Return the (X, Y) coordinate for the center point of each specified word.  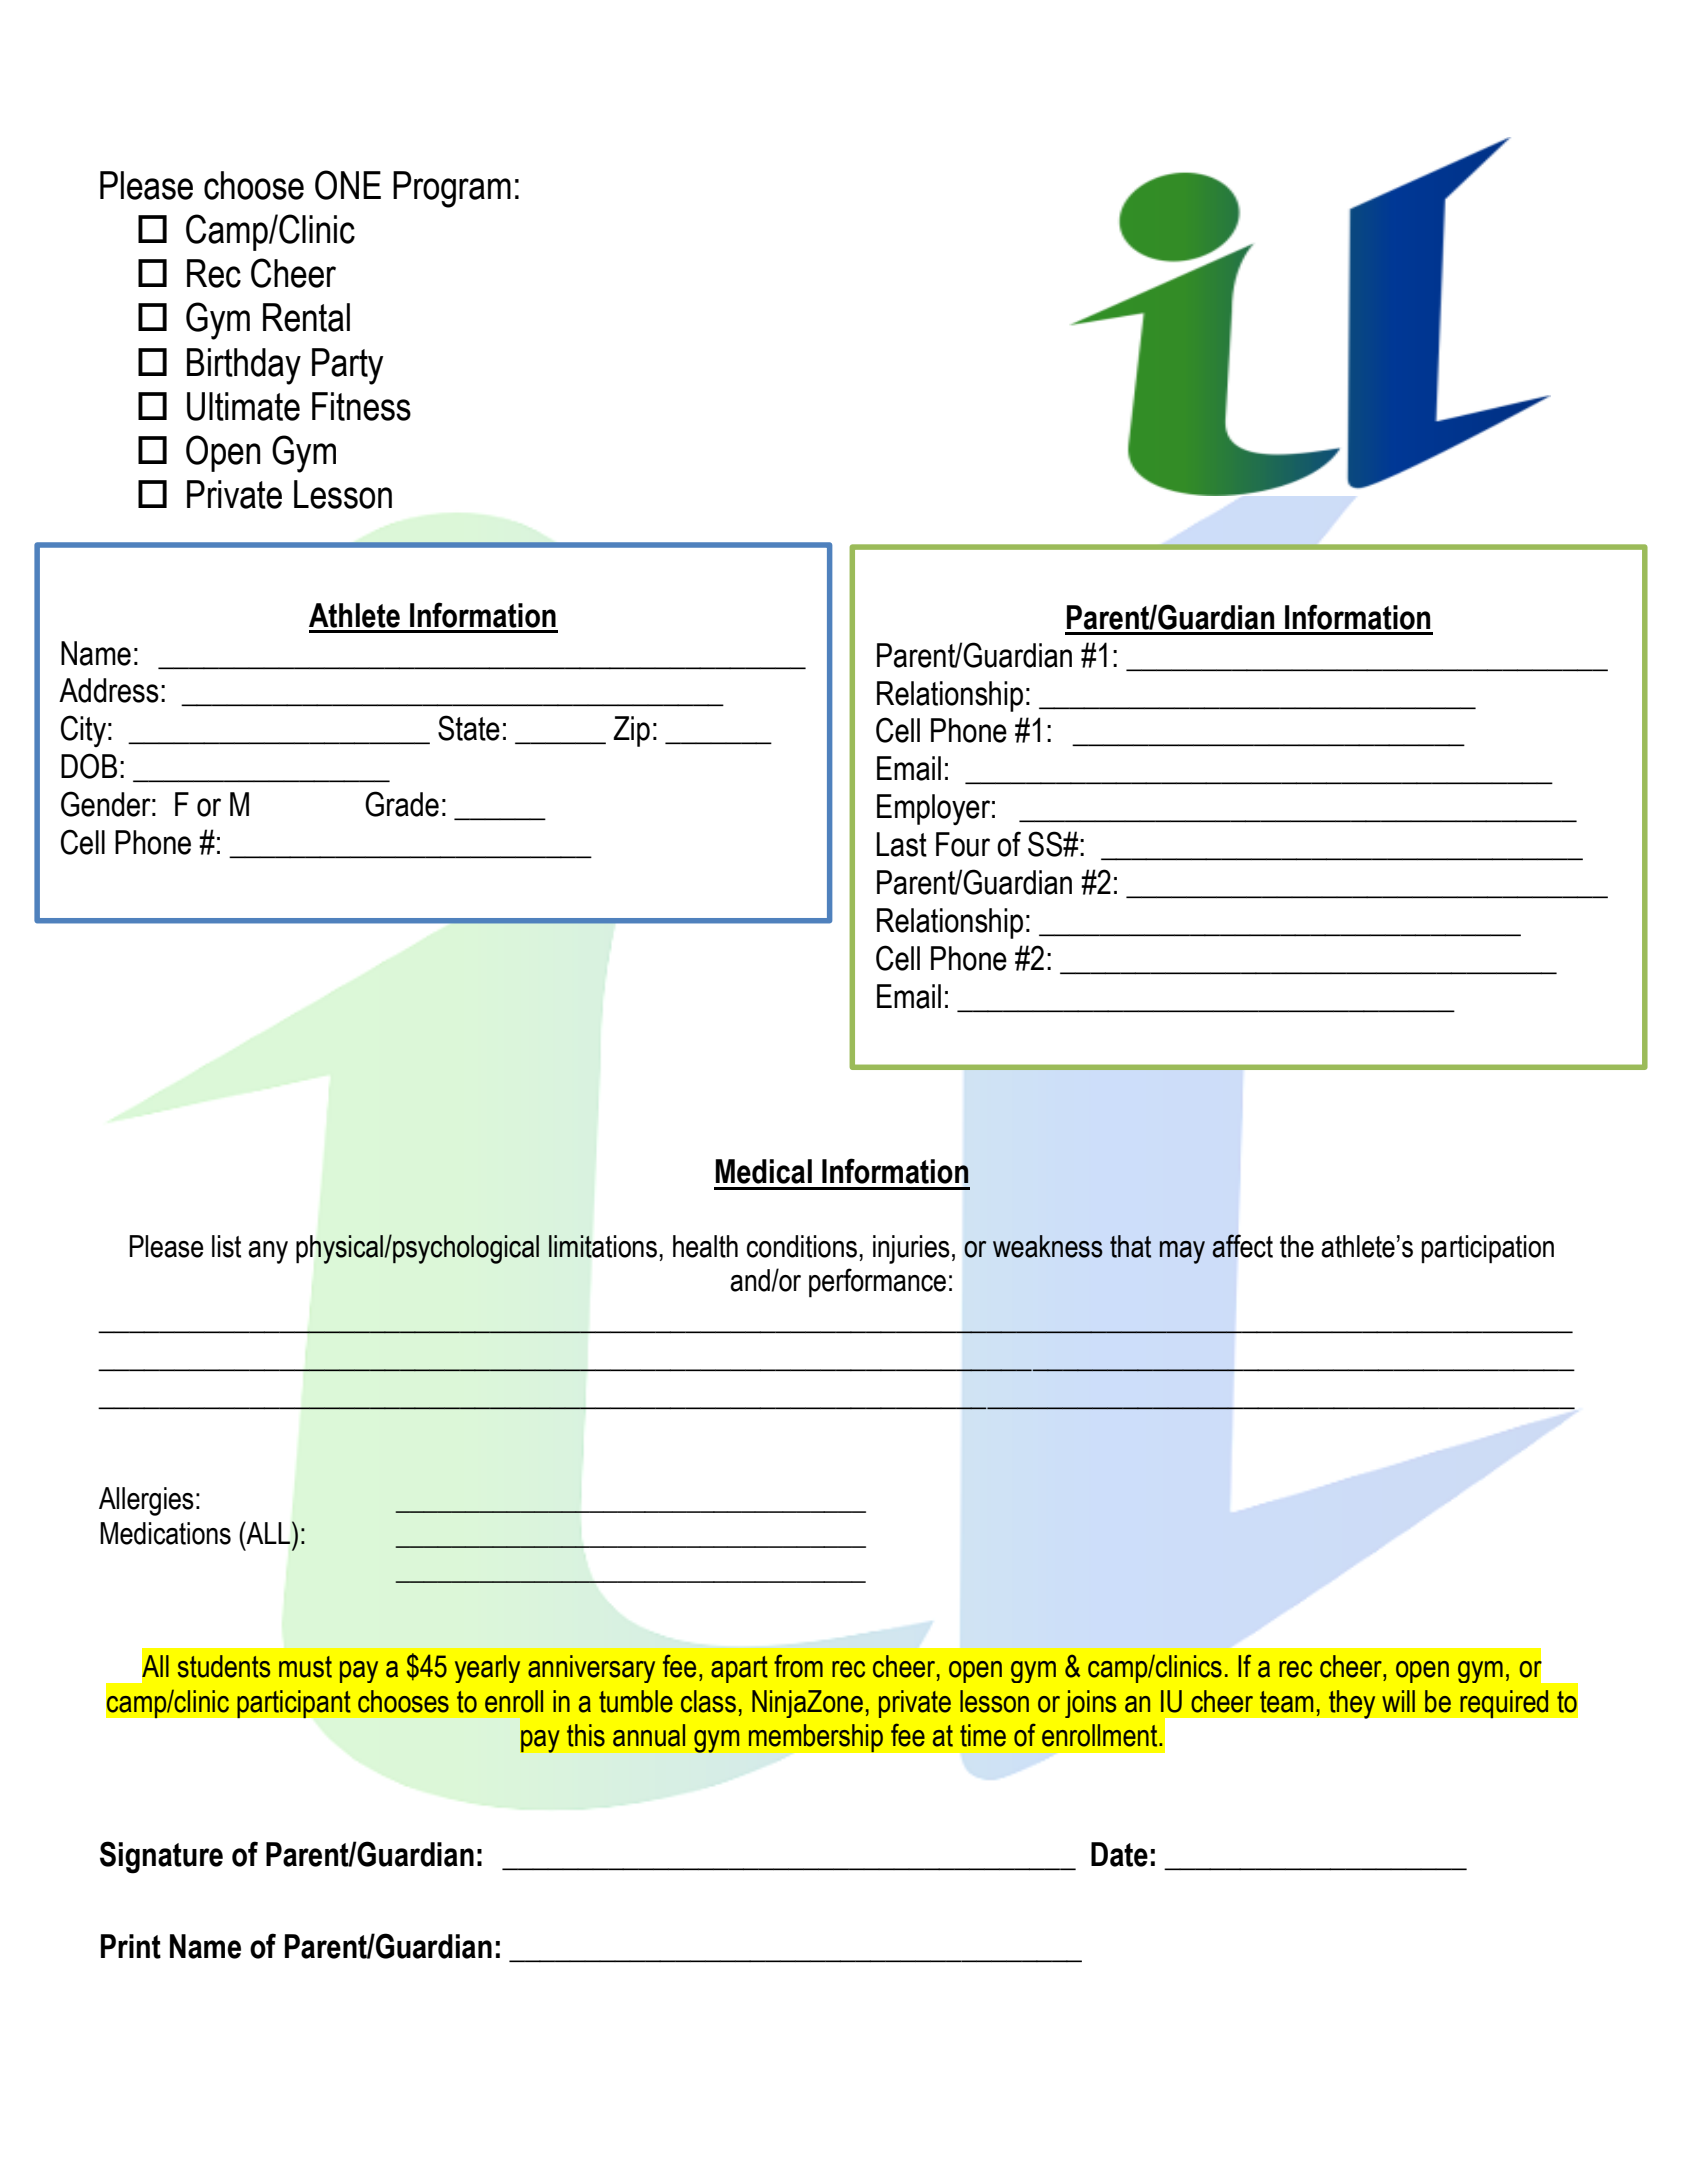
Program (452, 189)
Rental (306, 317)
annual (649, 1735)
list (226, 1246)
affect (1242, 1246)
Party (348, 366)
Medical (763, 1171)
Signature (161, 1857)
